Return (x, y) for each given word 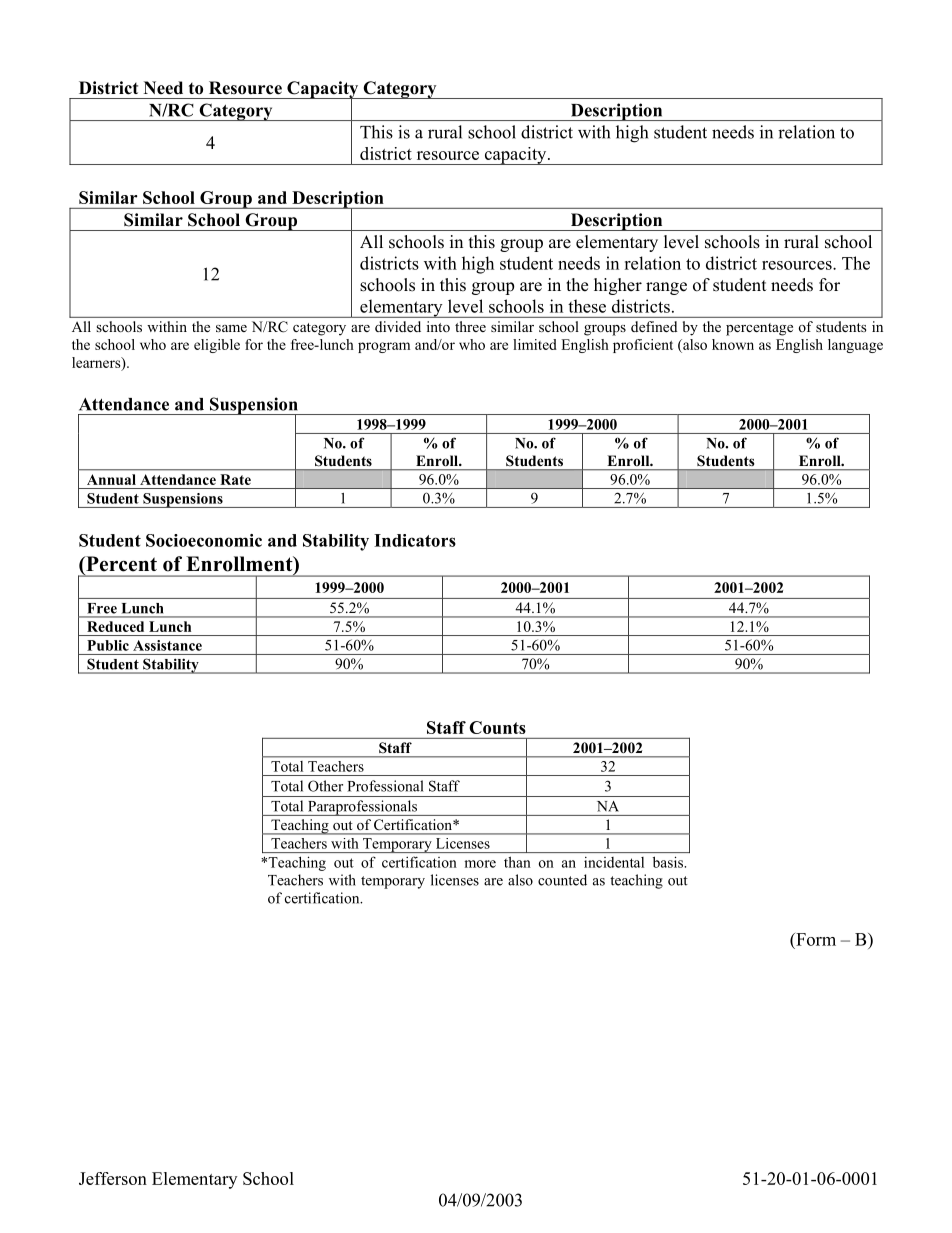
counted (562, 880)
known (733, 344)
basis (669, 862)
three (470, 326)
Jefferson (113, 1178)
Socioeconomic (204, 540)
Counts (497, 727)
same (231, 328)
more (480, 864)
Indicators (415, 540)
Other (325, 786)
